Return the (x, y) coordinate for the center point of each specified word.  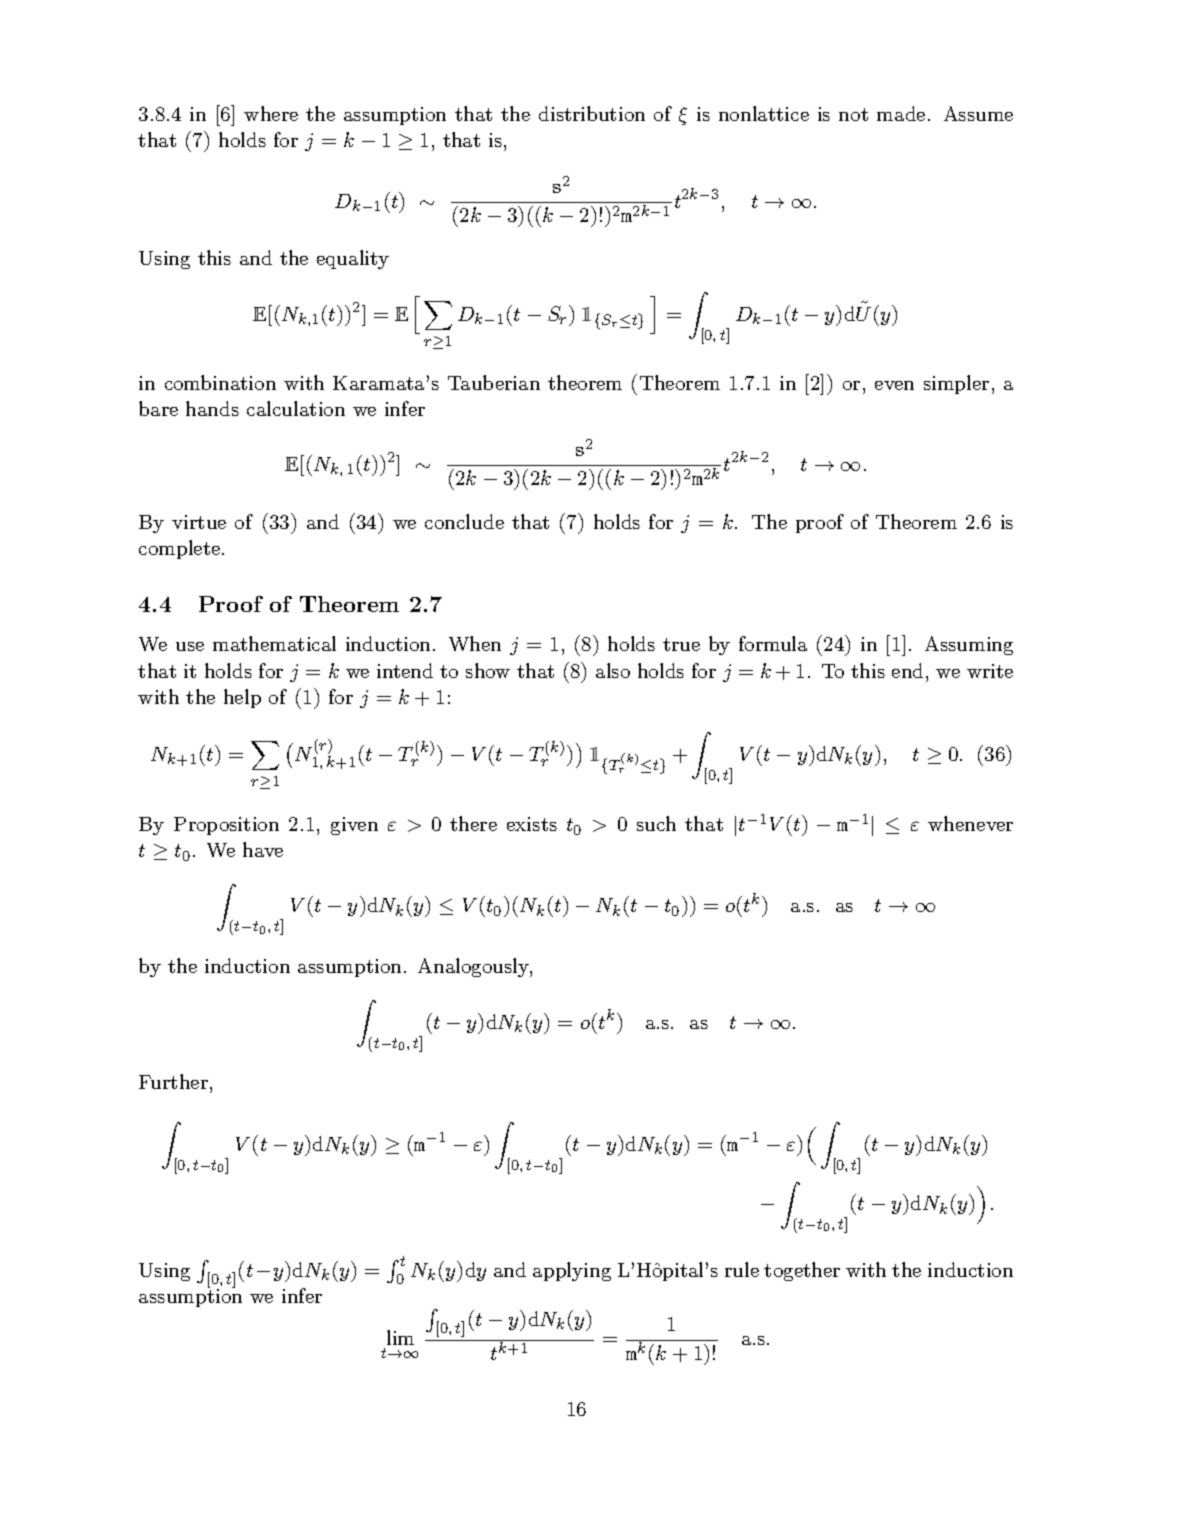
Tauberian (494, 382)
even (894, 385)
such (656, 823)
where (271, 113)
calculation (296, 408)
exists (532, 824)
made (901, 113)
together (802, 1271)
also (613, 670)
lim (400, 1337)
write (990, 671)
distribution (592, 113)
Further (173, 1081)
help (242, 698)
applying (572, 1271)
